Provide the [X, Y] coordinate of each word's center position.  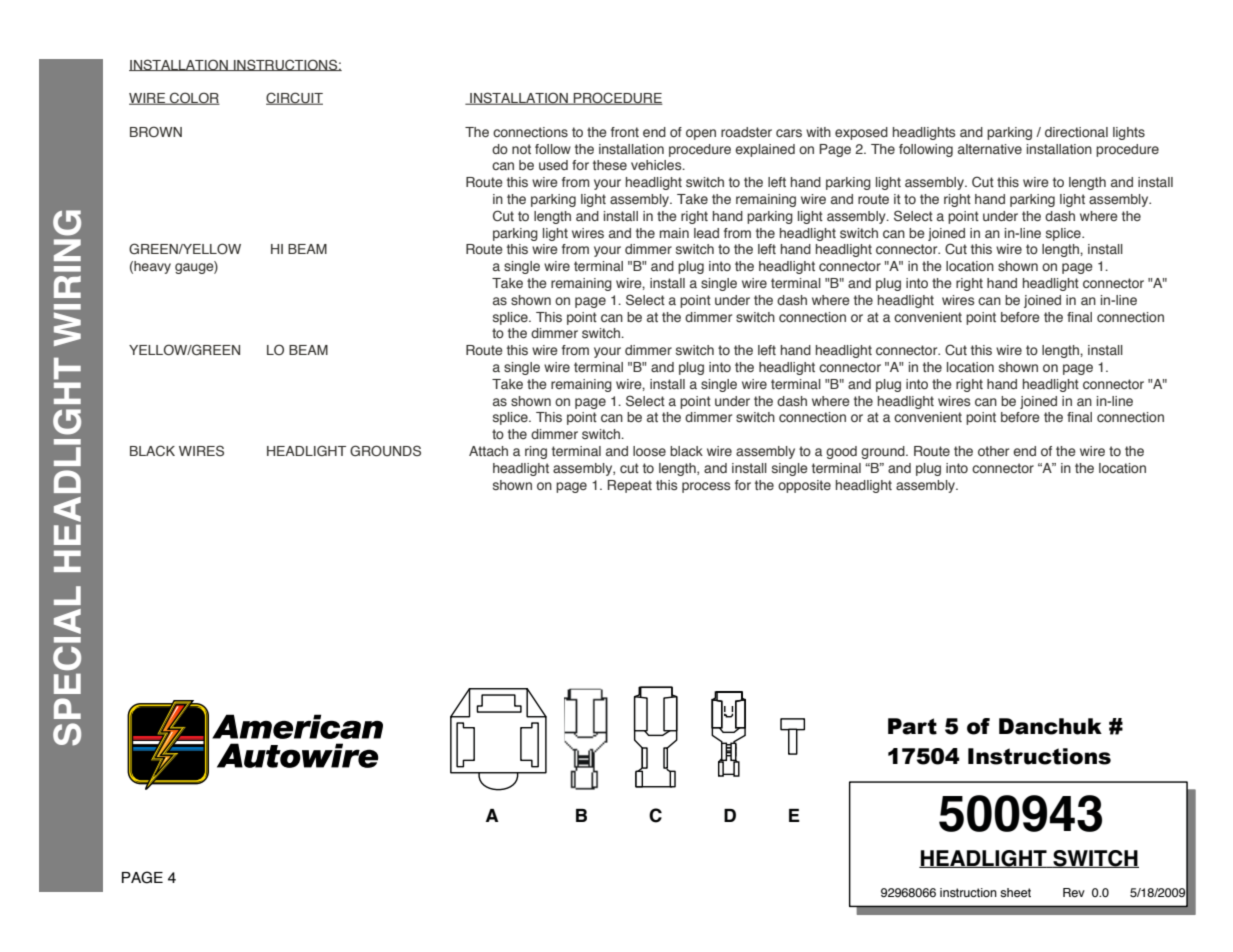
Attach [488, 451]
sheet [1015, 893]
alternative [990, 149]
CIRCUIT [294, 98]
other [993, 451]
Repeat [630, 486]
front [625, 132]
